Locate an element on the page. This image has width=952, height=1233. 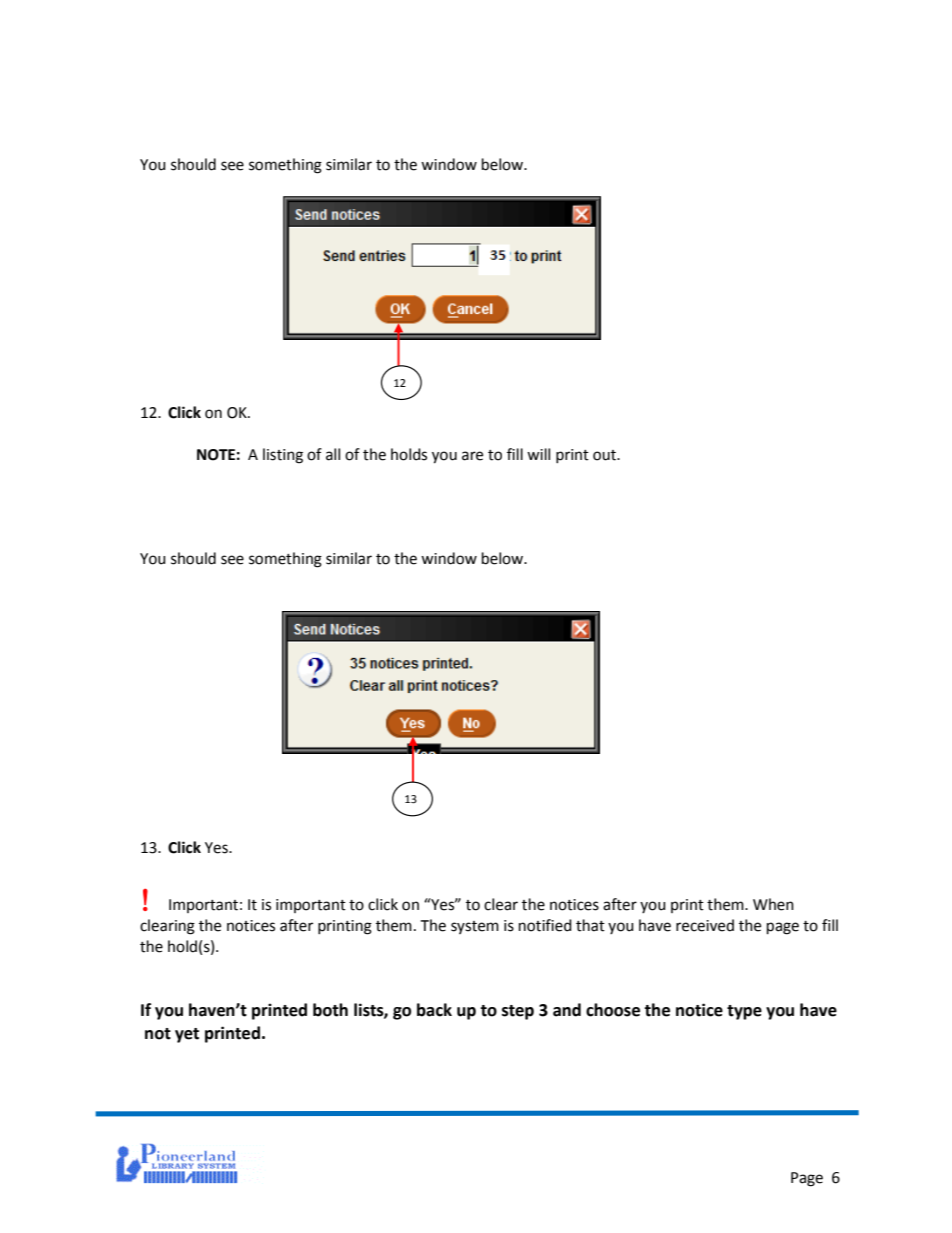
will is located at coordinates (538, 454).
